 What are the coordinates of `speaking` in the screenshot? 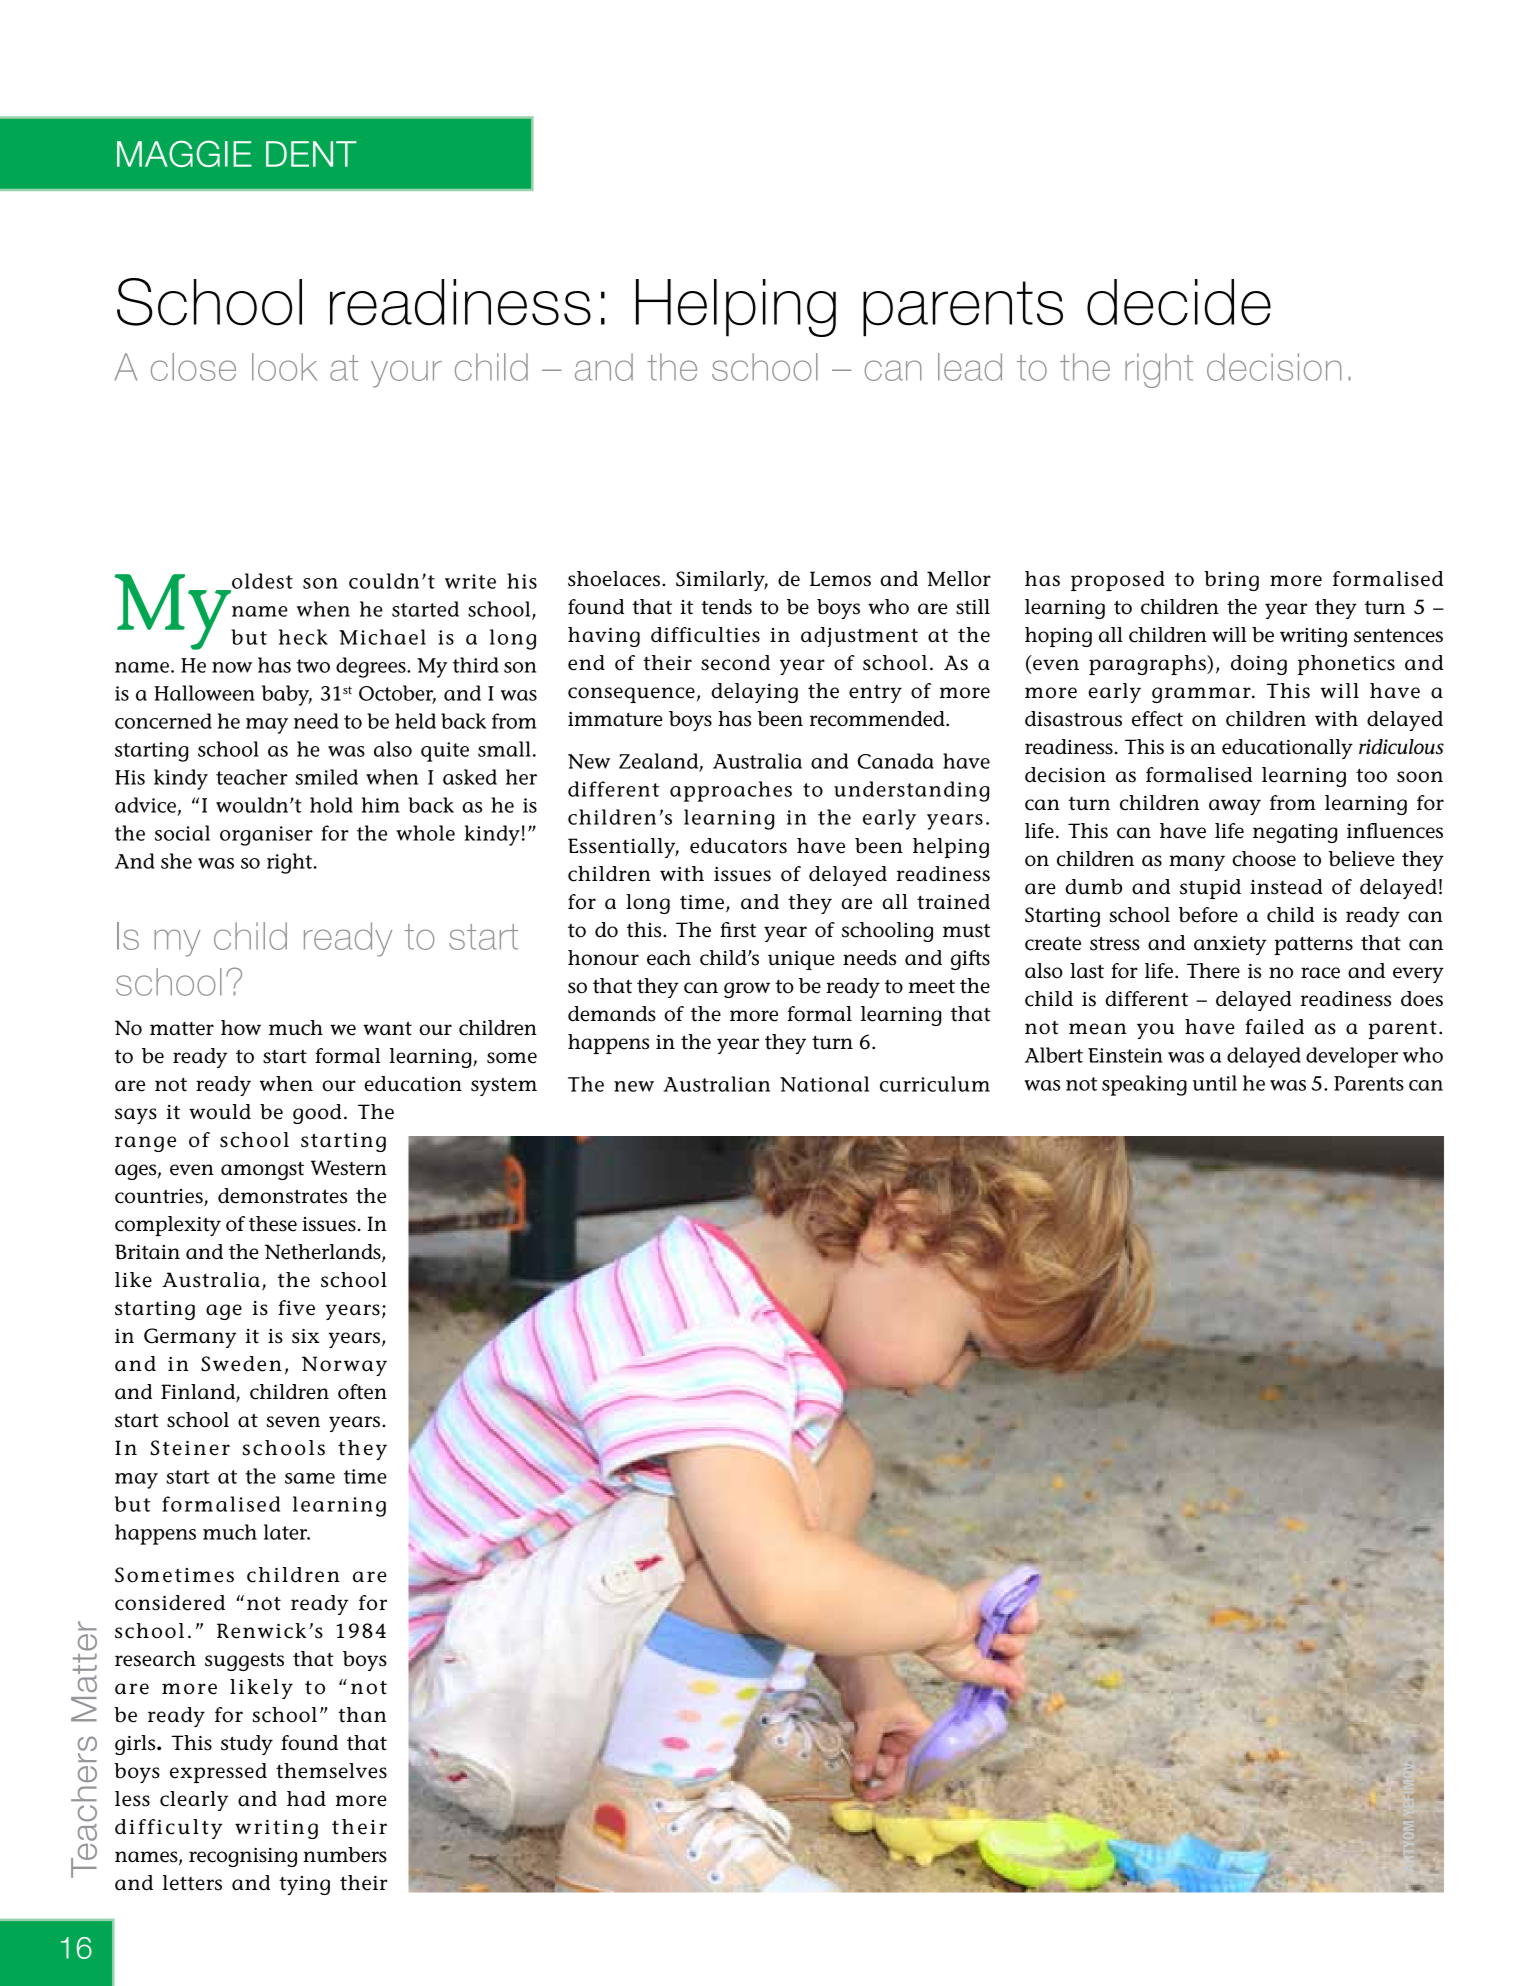 It's located at (1144, 1085).
